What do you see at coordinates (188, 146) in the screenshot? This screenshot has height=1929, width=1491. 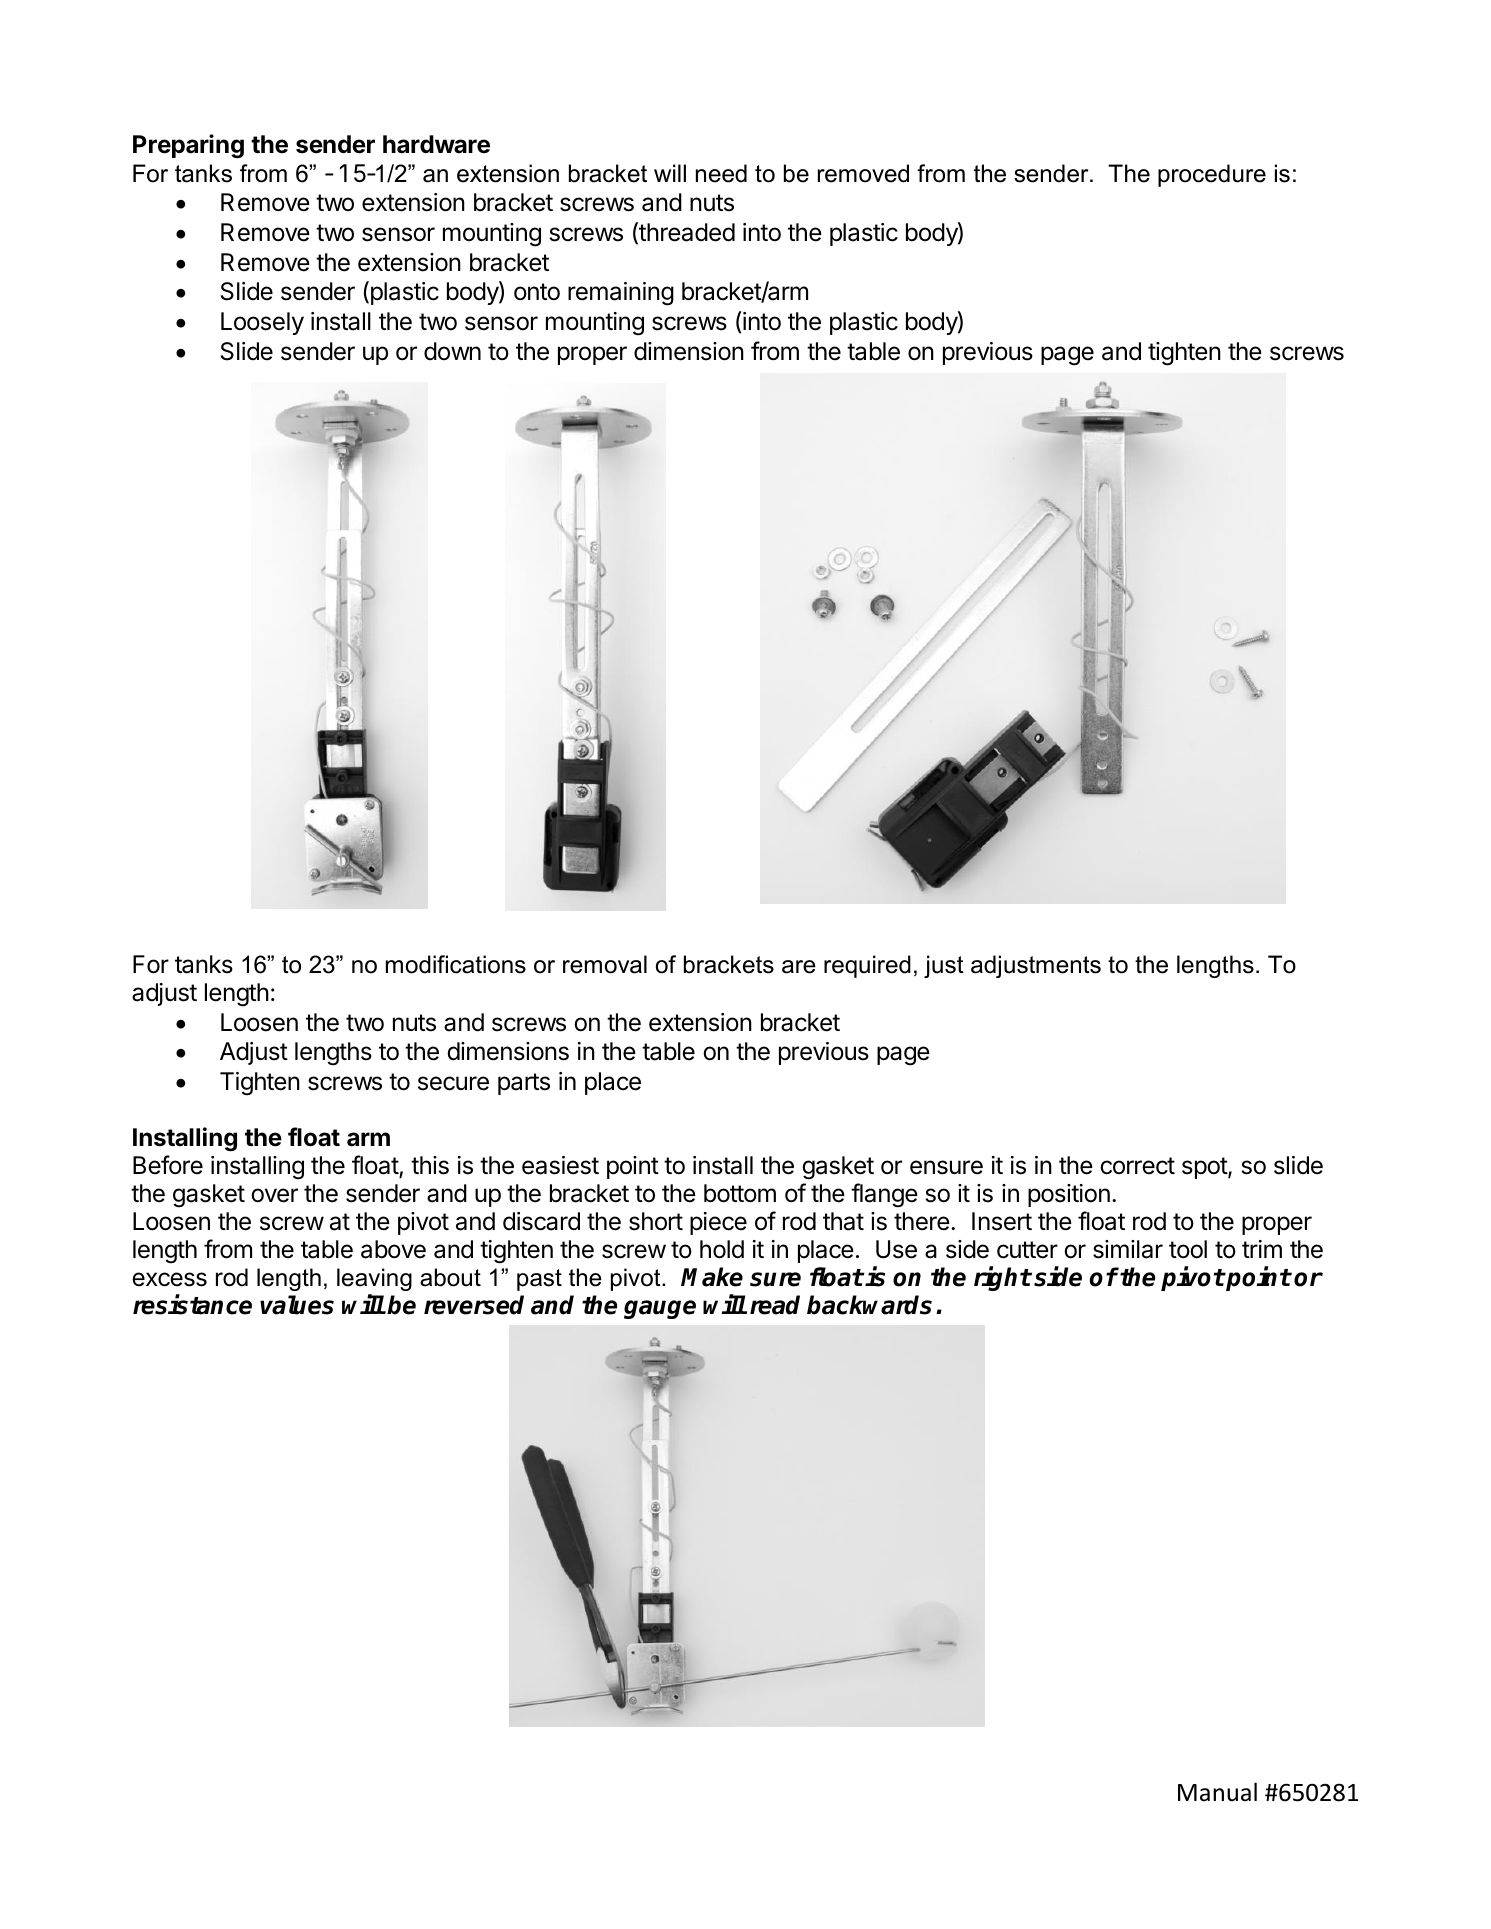 I see `Preparing` at bounding box center [188, 146].
